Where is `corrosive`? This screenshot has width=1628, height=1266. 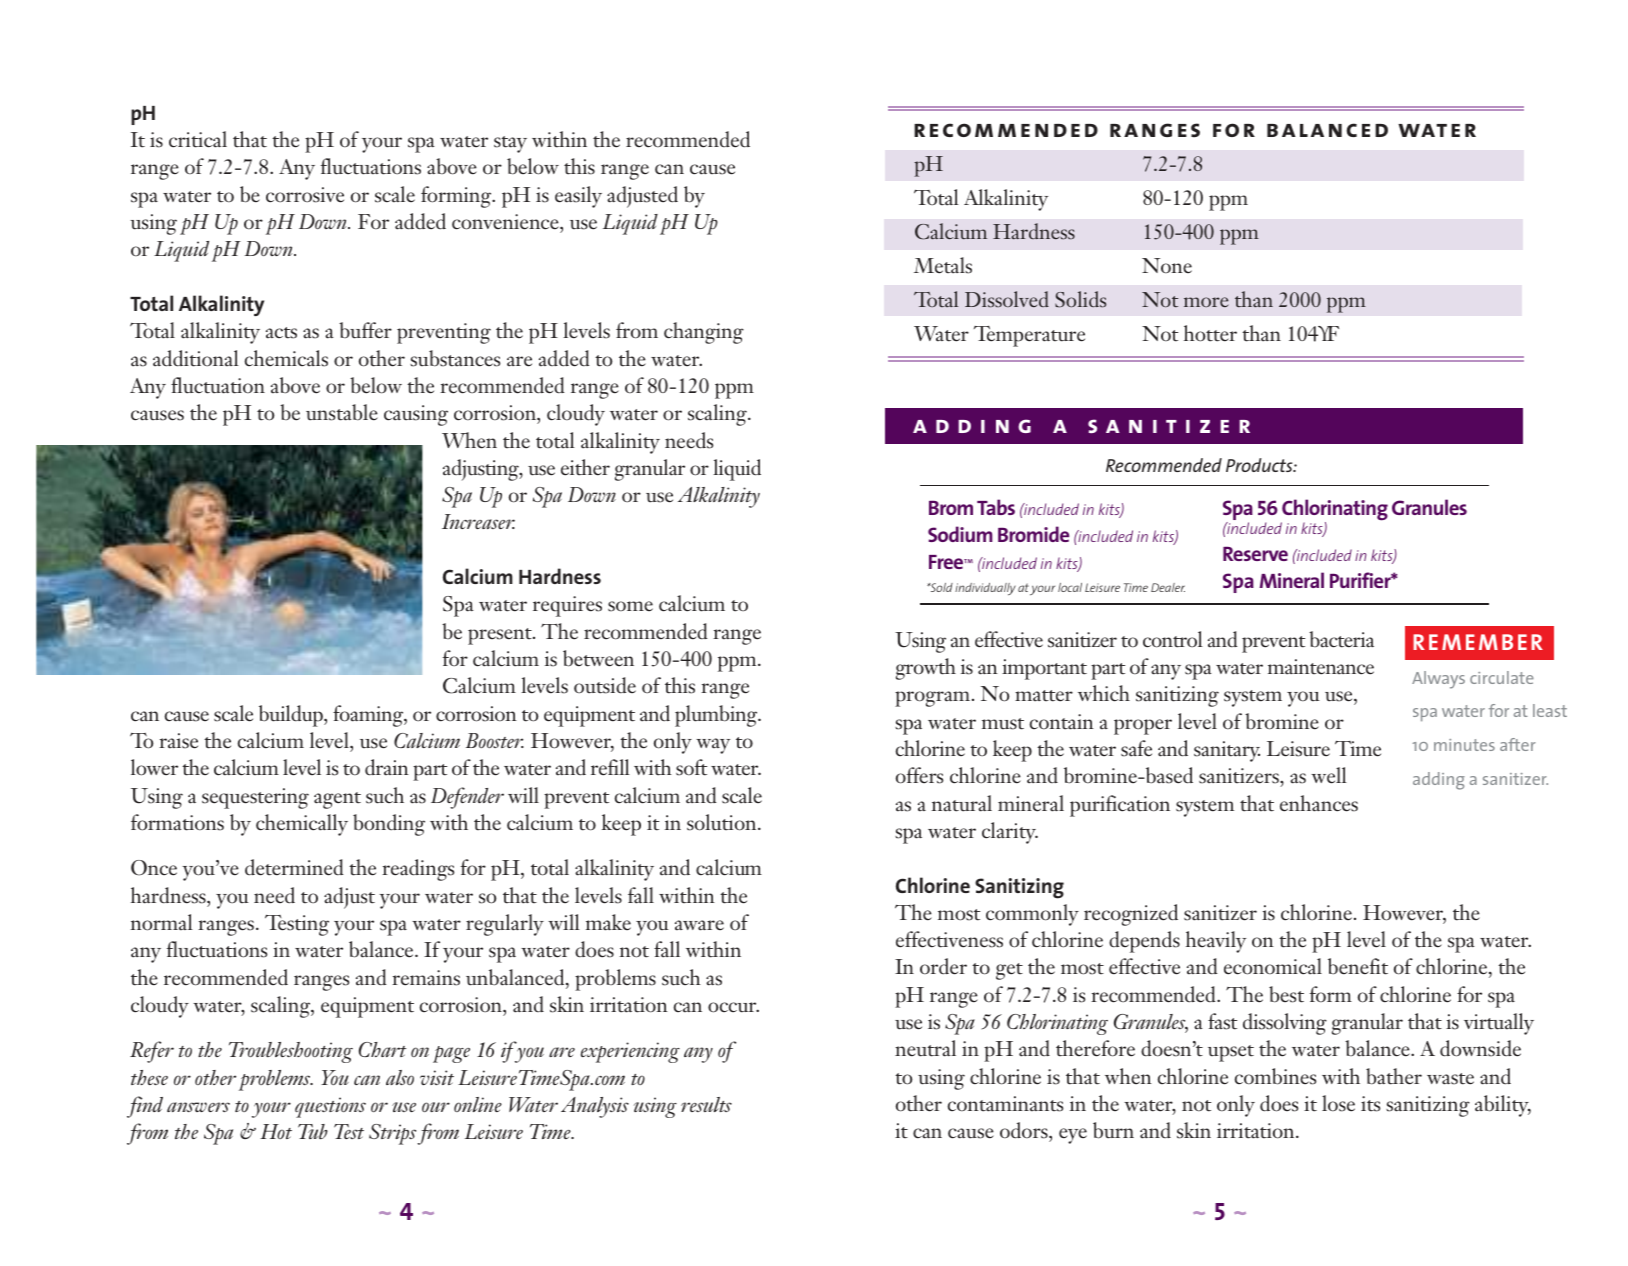
corrosive is located at coordinates (305, 195).
